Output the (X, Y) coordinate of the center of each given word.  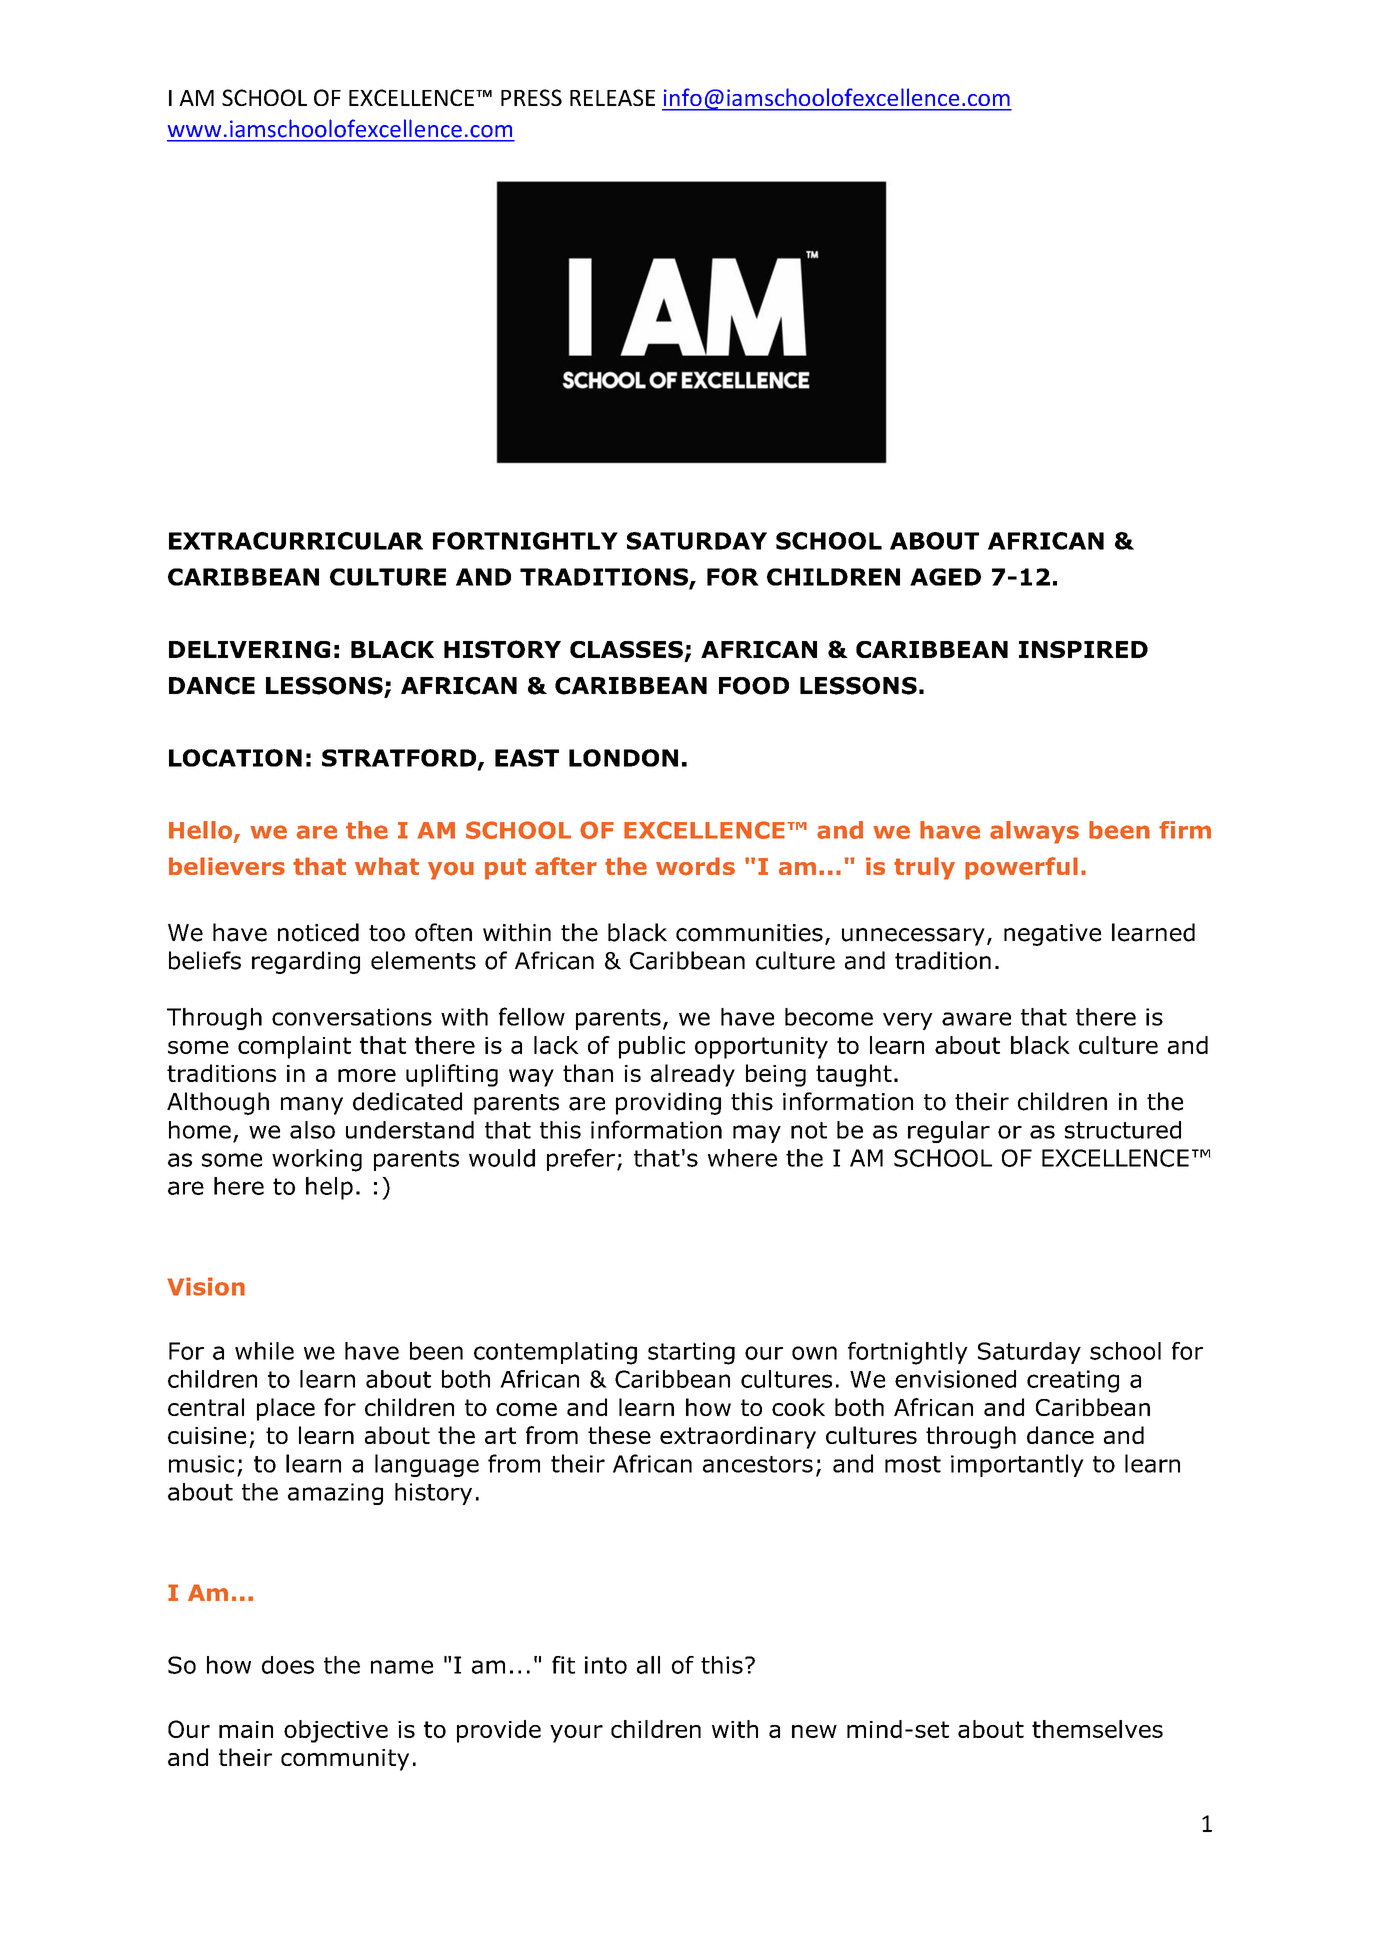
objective (336, 1731)
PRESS (531, 97)
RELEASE (612, 97)
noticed (318, 932)
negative (1052, 935)
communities (749, 933)
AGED (945, 577)
